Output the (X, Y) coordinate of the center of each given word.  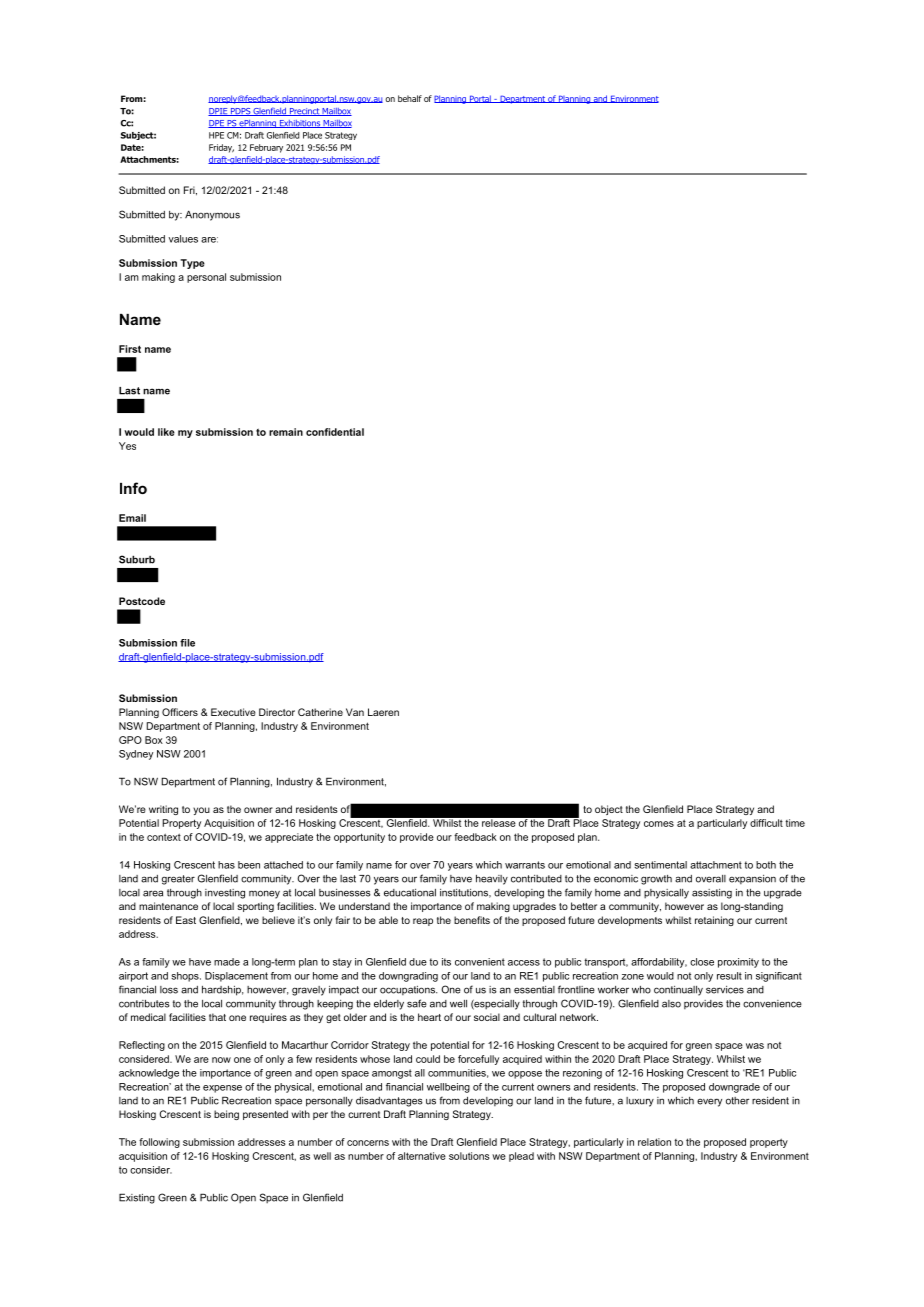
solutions (469, 1156)
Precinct (304, 112)
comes (659, 824)
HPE (216, 135)
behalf (410, 98)
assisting (712, 894)
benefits (472, 920)
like (166, 432)
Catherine (320, 712)
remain (286, 432)
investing (225, 894)
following (159, 1143)
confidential (335, 432)
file (187, 643)
